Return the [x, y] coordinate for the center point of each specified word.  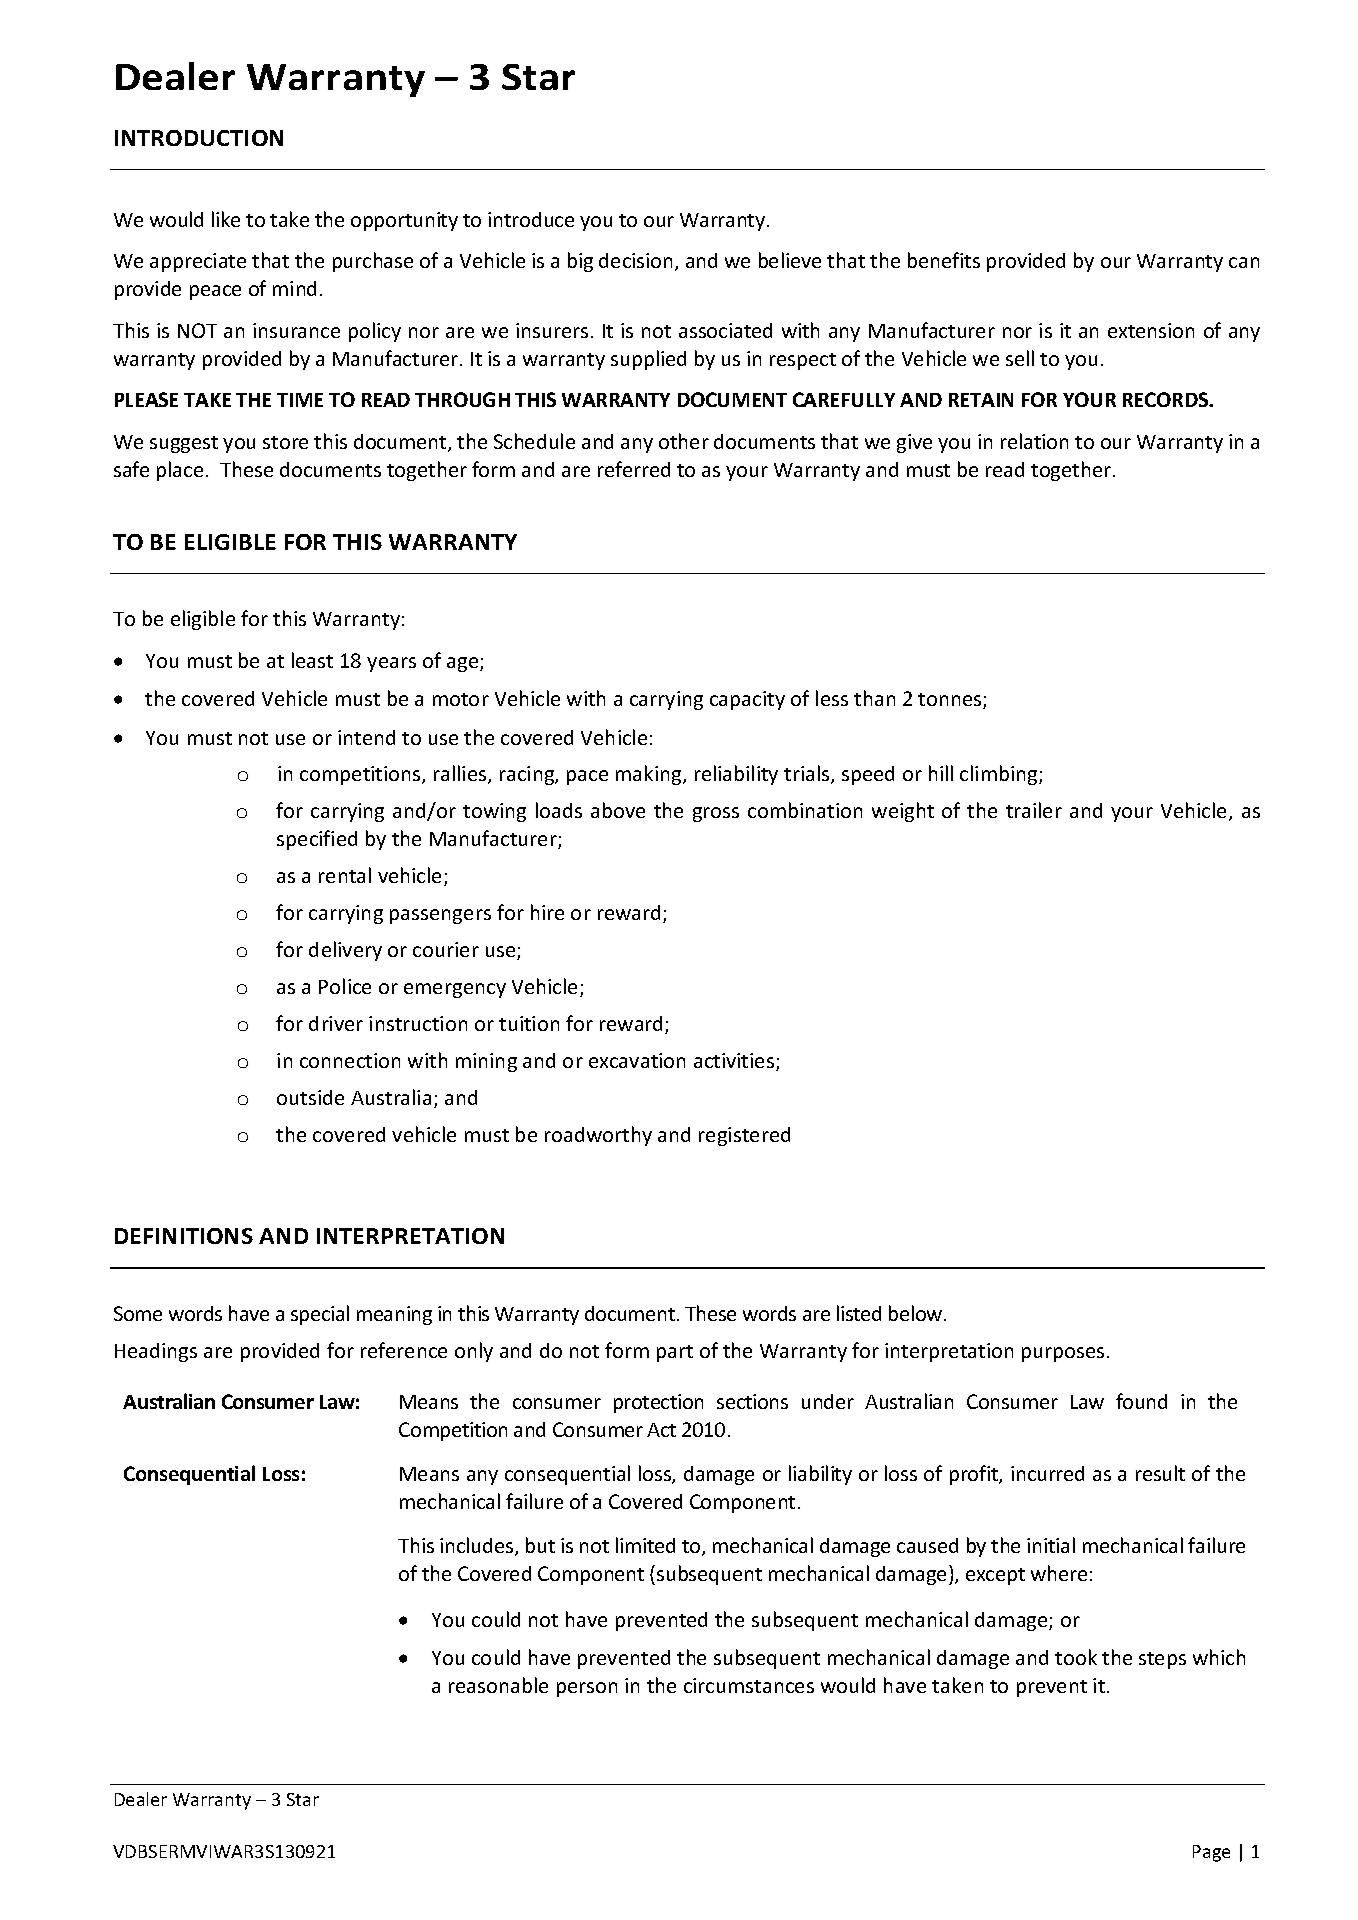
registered [744, 1136]
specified [317, 840]
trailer [1034, 810]
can [1244, 262]
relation [1034, 441]
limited [645, 1545]
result [1160, 1473]
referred [634, 469]
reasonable [498, 1685]
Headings [156, 1352]
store [285, 442]
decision [635, 260]
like [226, 219]
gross [716, 814]
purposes [1063, 1354]
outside [310, 1097]
